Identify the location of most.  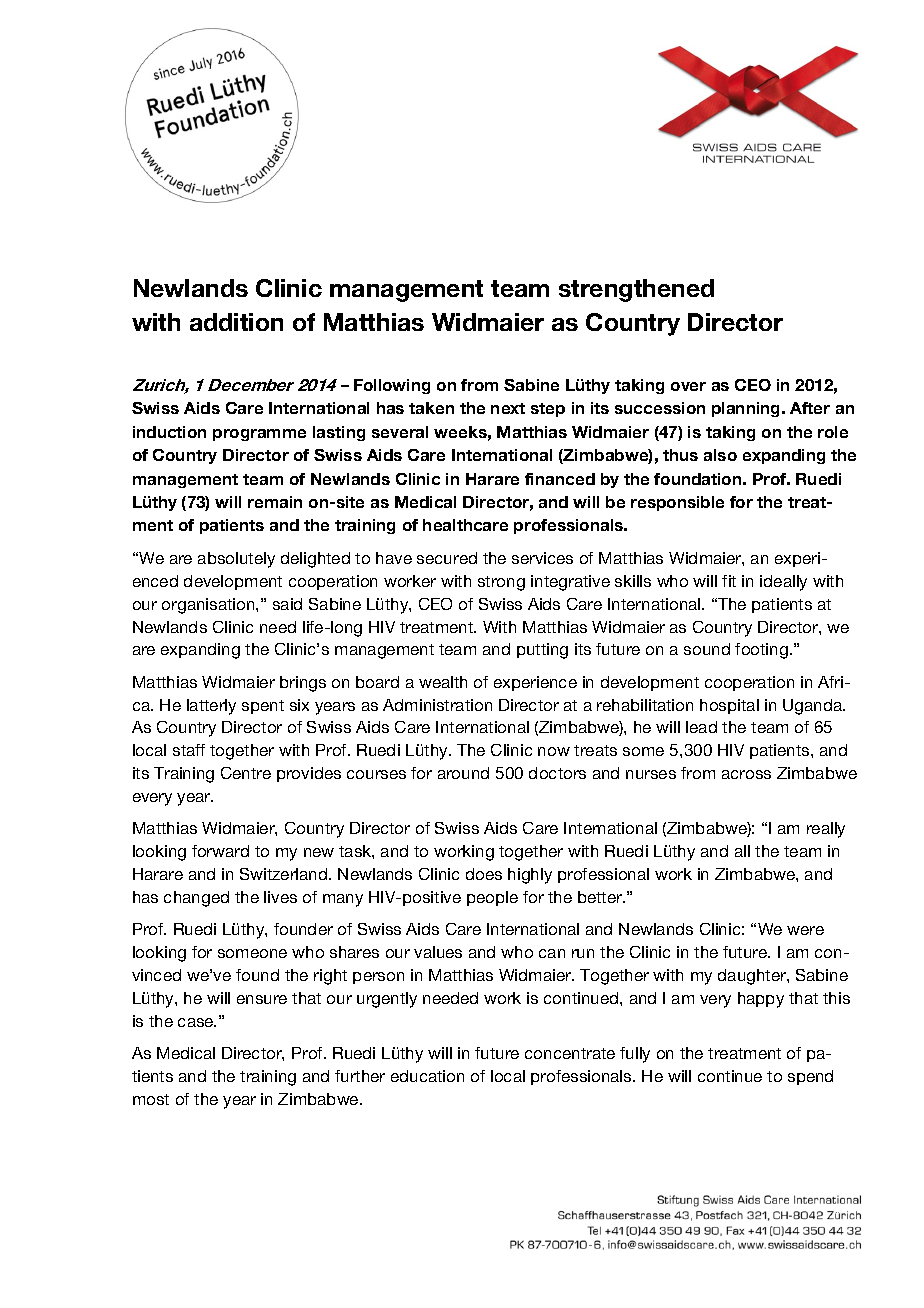
(151, 1099).
